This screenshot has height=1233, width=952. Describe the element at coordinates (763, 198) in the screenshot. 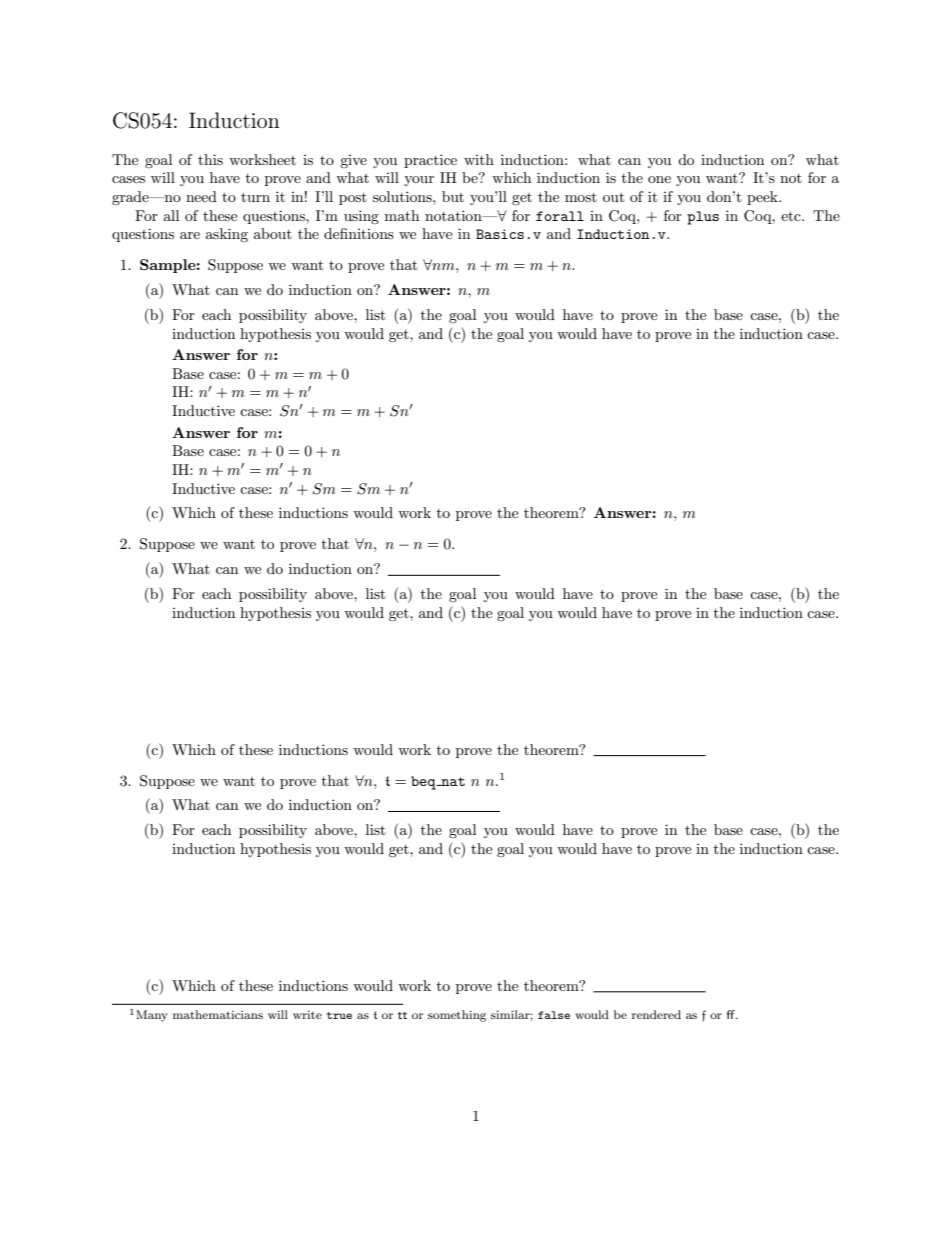

I see `peek` at that location.
